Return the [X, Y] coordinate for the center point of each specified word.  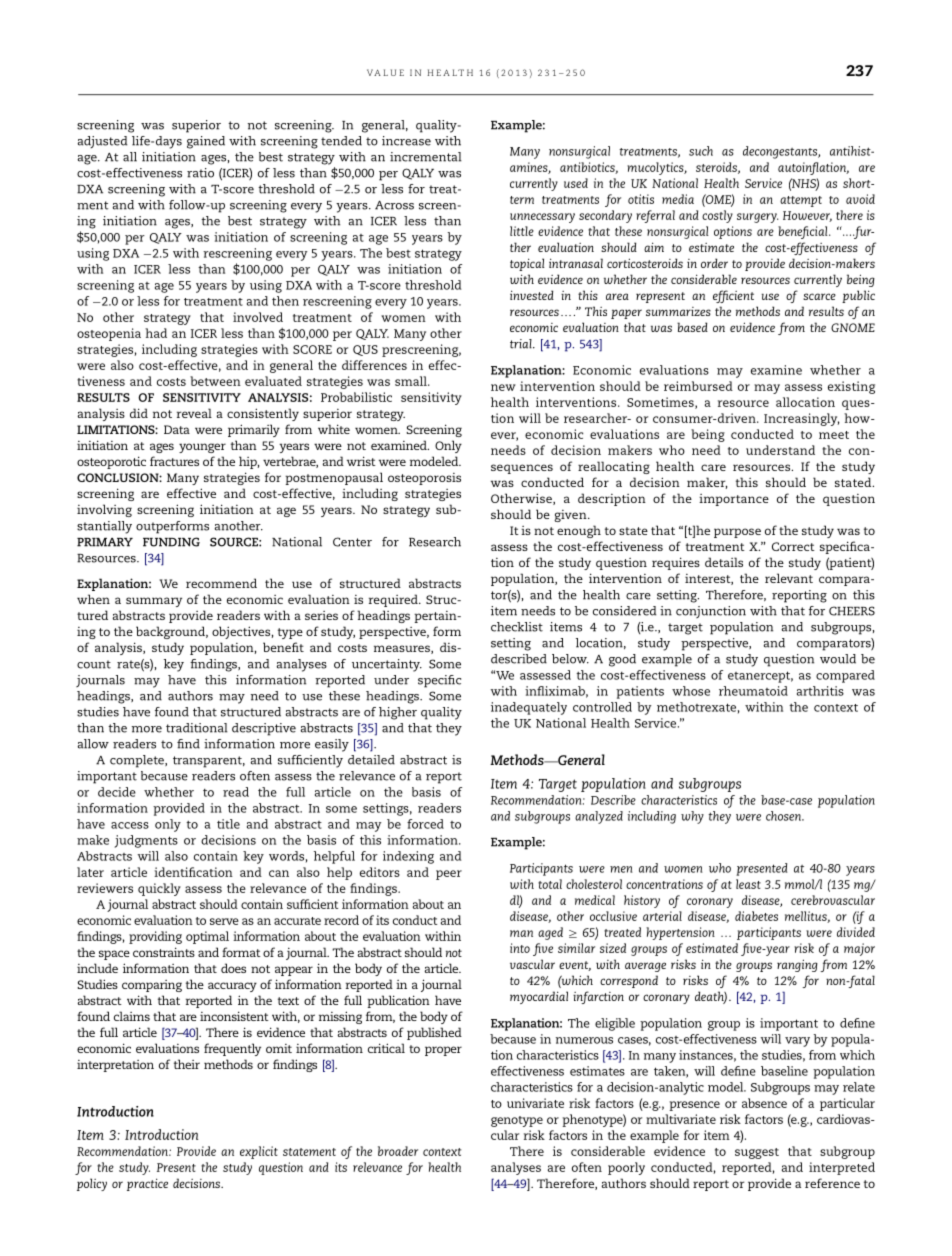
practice [147, 1184]
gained [206, 142]
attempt [801, 201]
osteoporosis [424, 479]
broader [398, 1151]
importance [734, 500]
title [228, 824]
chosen [784, 816]
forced [425, 824]
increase [406, 141]
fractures [174, 461]
